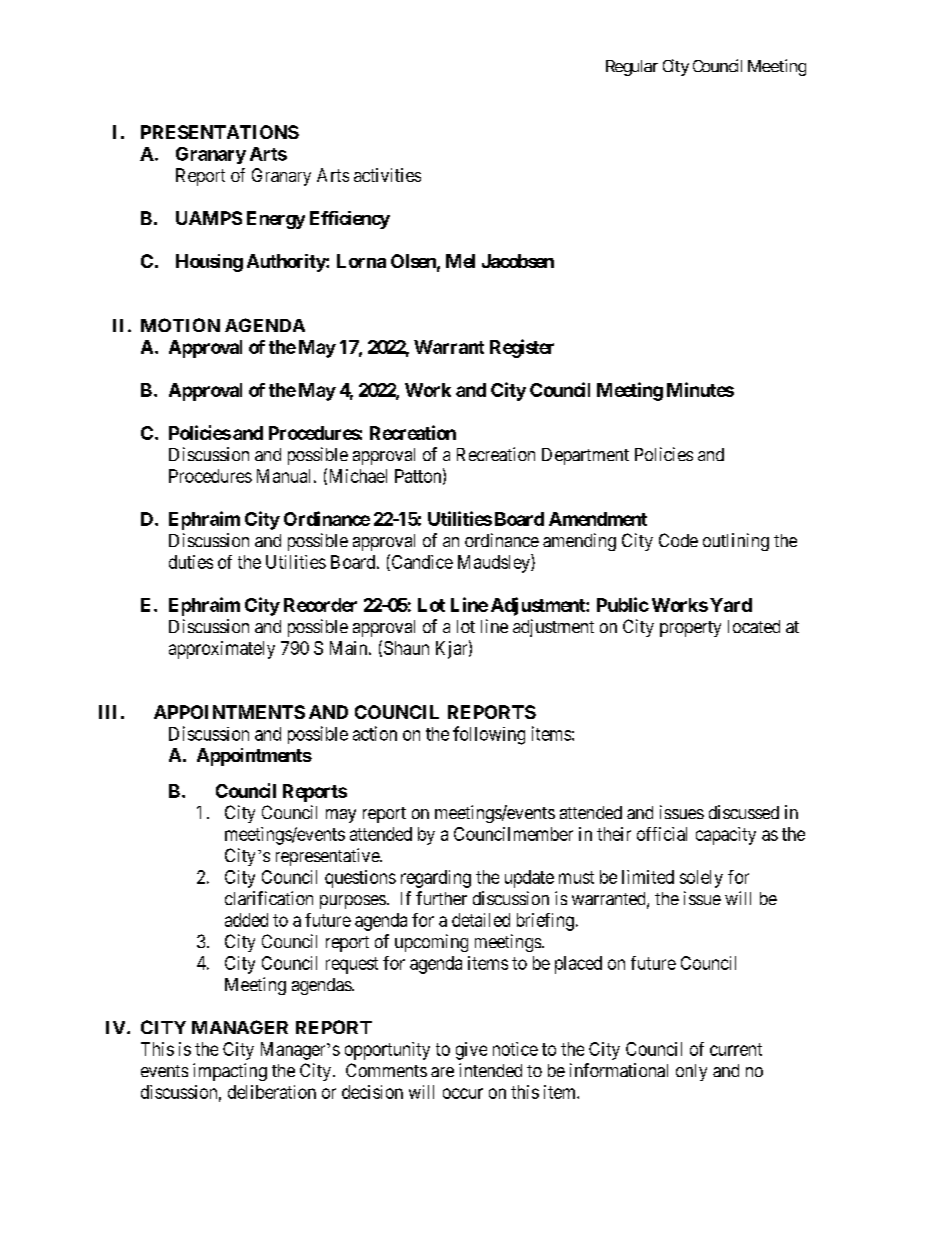 The image size is (952, 1233). Describe the element at coordinates (375, 733) in the document. I see `action` at that location.
